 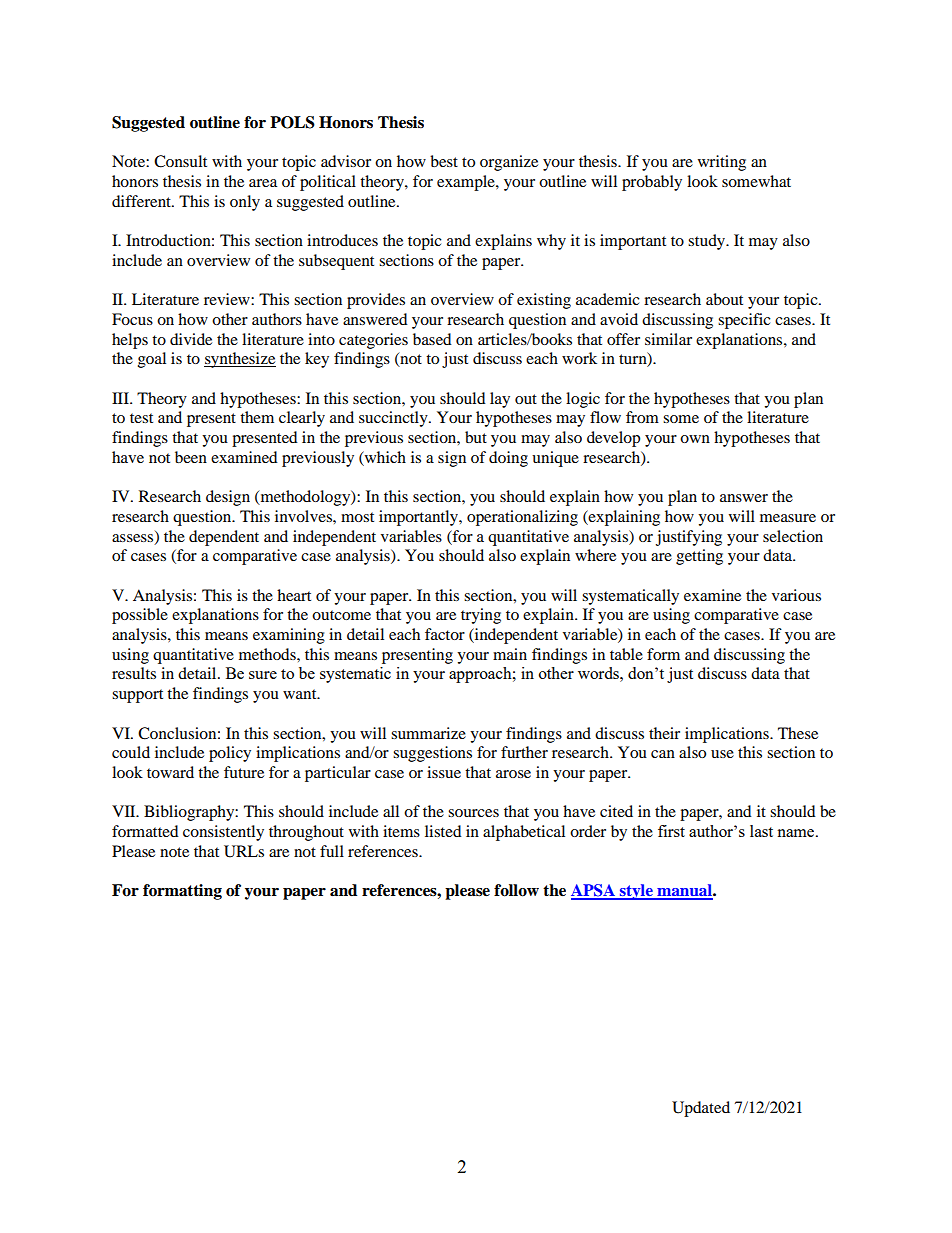 I want to click on Consult, so click(x=180, y=161).
